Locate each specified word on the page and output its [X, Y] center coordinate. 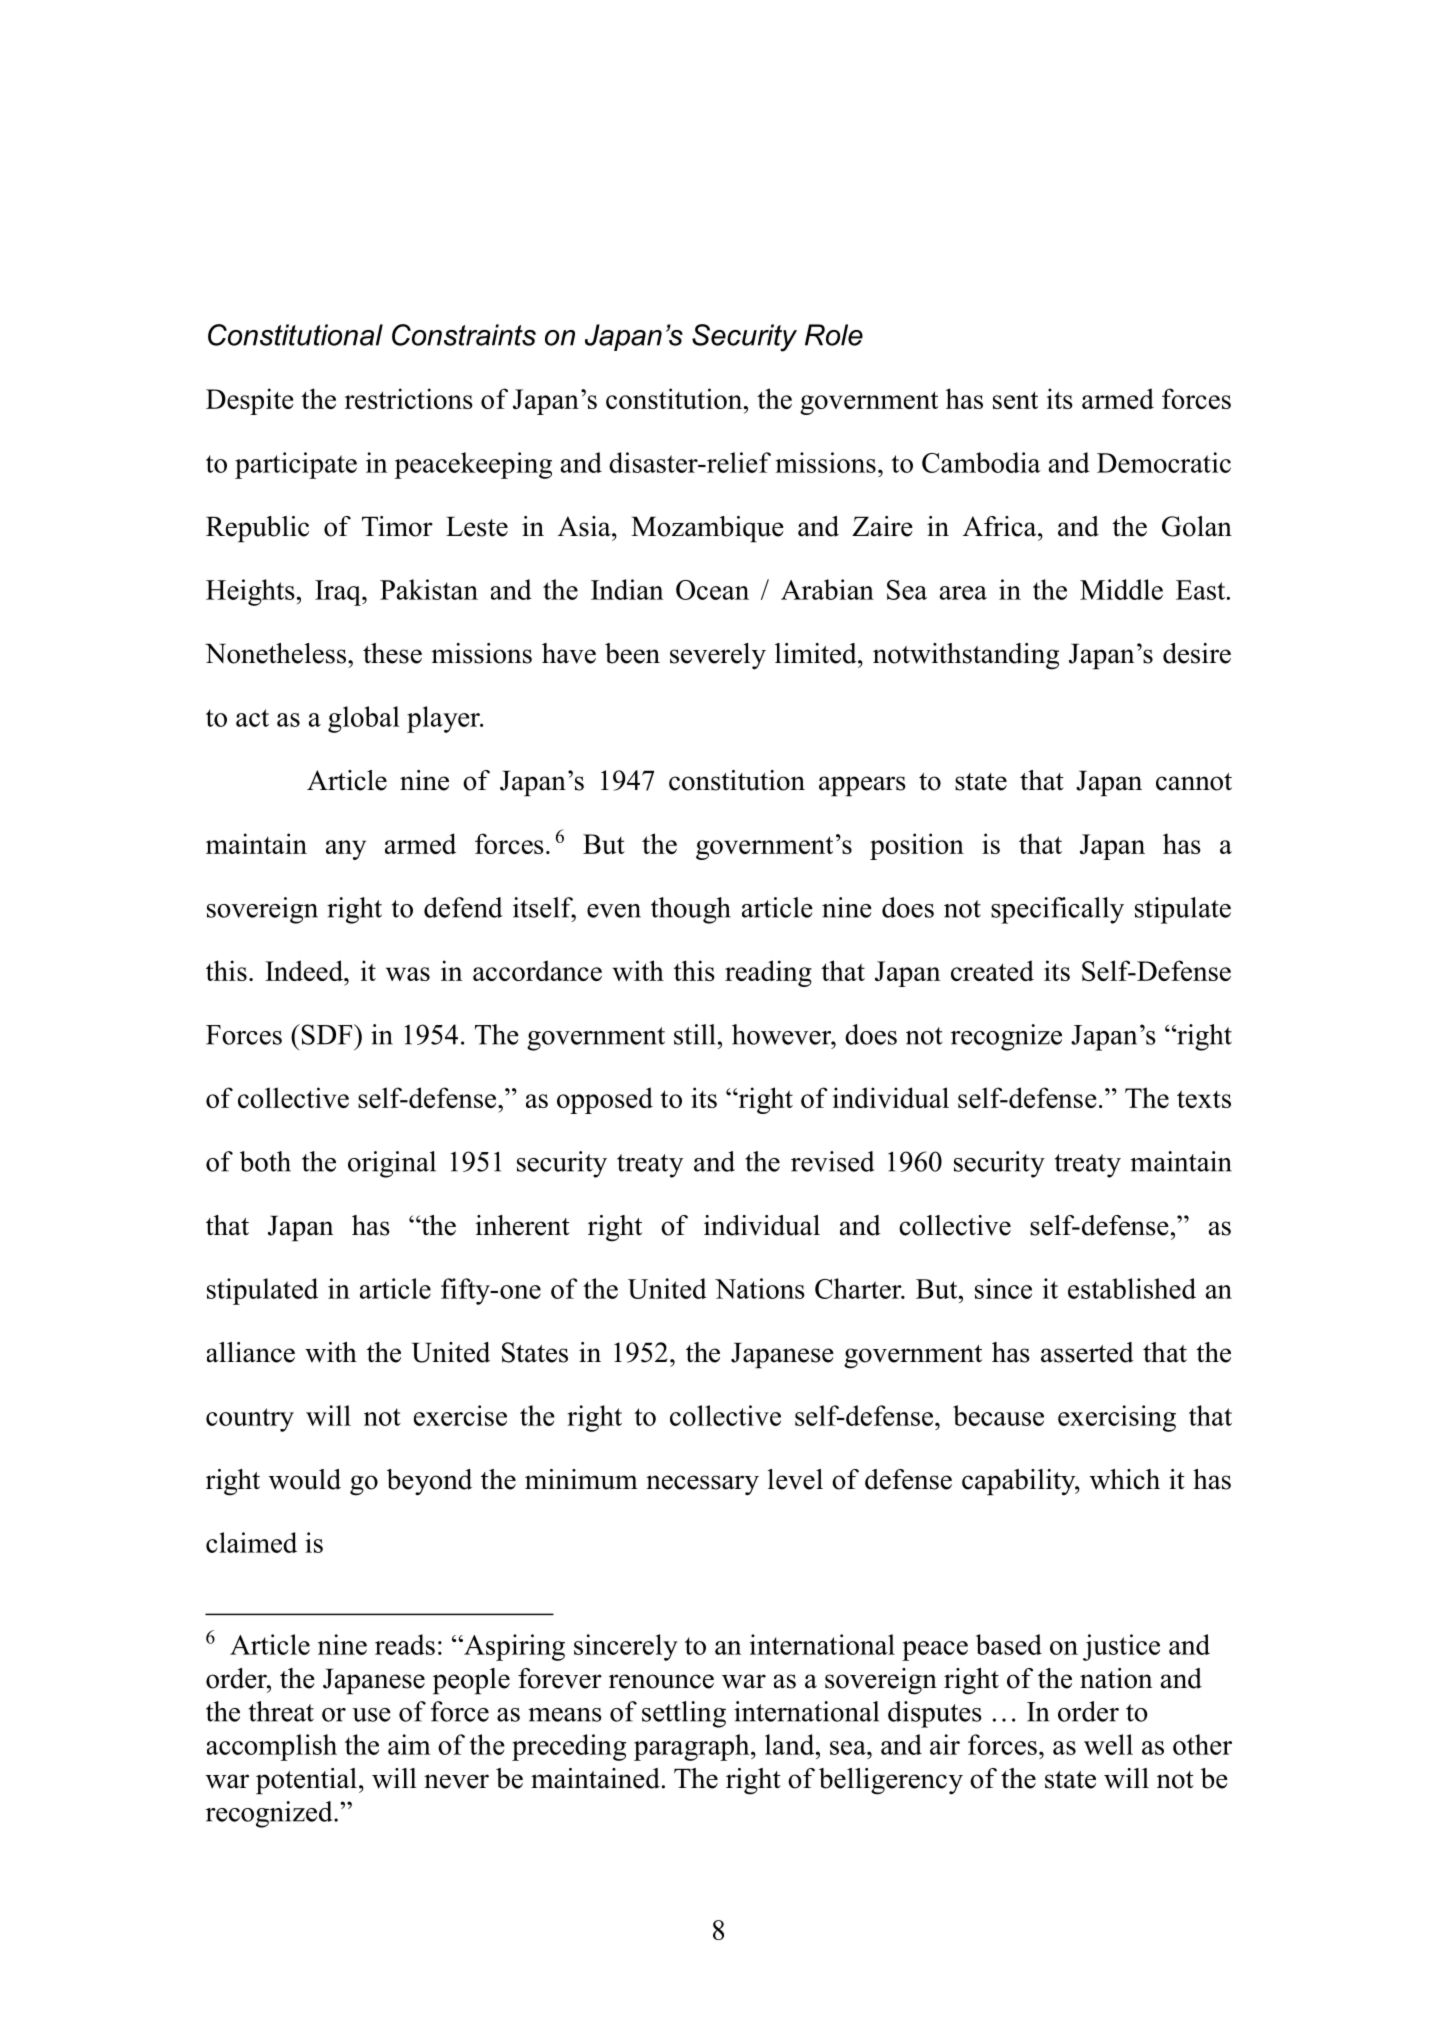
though [691, 910]
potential [306, 1781]
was [408, 974]
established [1132, 1288]
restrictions [409, 398]
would [305, 1479]
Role [834, 335]
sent [1015, 400]
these [392, 653]
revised [832, 1161]
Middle [1121, 589]
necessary [702, 1485]
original [392, 1164]
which [1125, 1479]
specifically [1057, 910]
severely [718, 656]
